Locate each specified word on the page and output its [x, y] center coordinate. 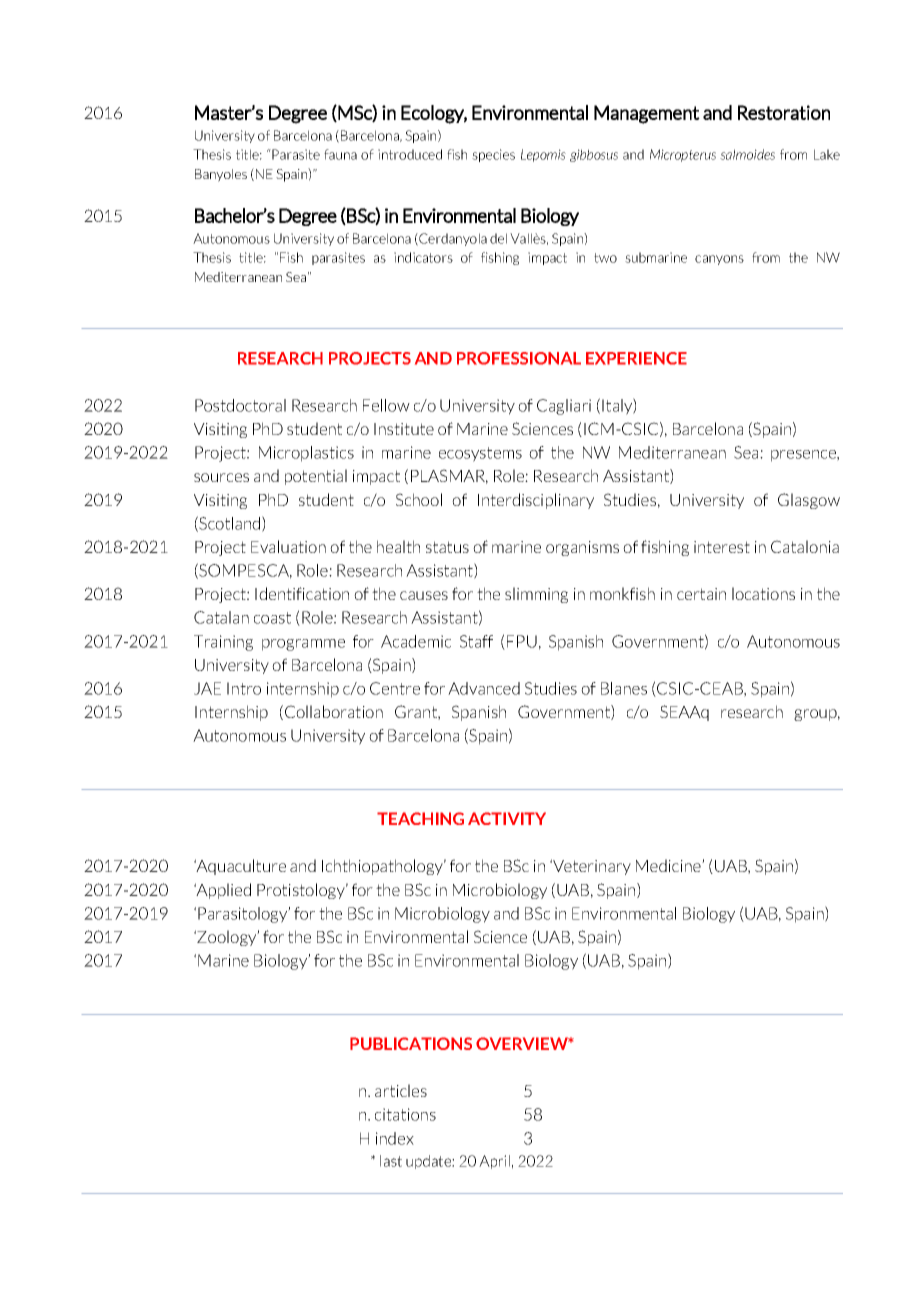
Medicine [669, 865]
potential [316, 477]
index [395, 1138]
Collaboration [334, 711]
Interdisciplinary [536, 501]
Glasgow [809, 501]
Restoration [784, 112]
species [493, 155]
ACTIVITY [507, 818]
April [494, 1162]
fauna [340, 154]
